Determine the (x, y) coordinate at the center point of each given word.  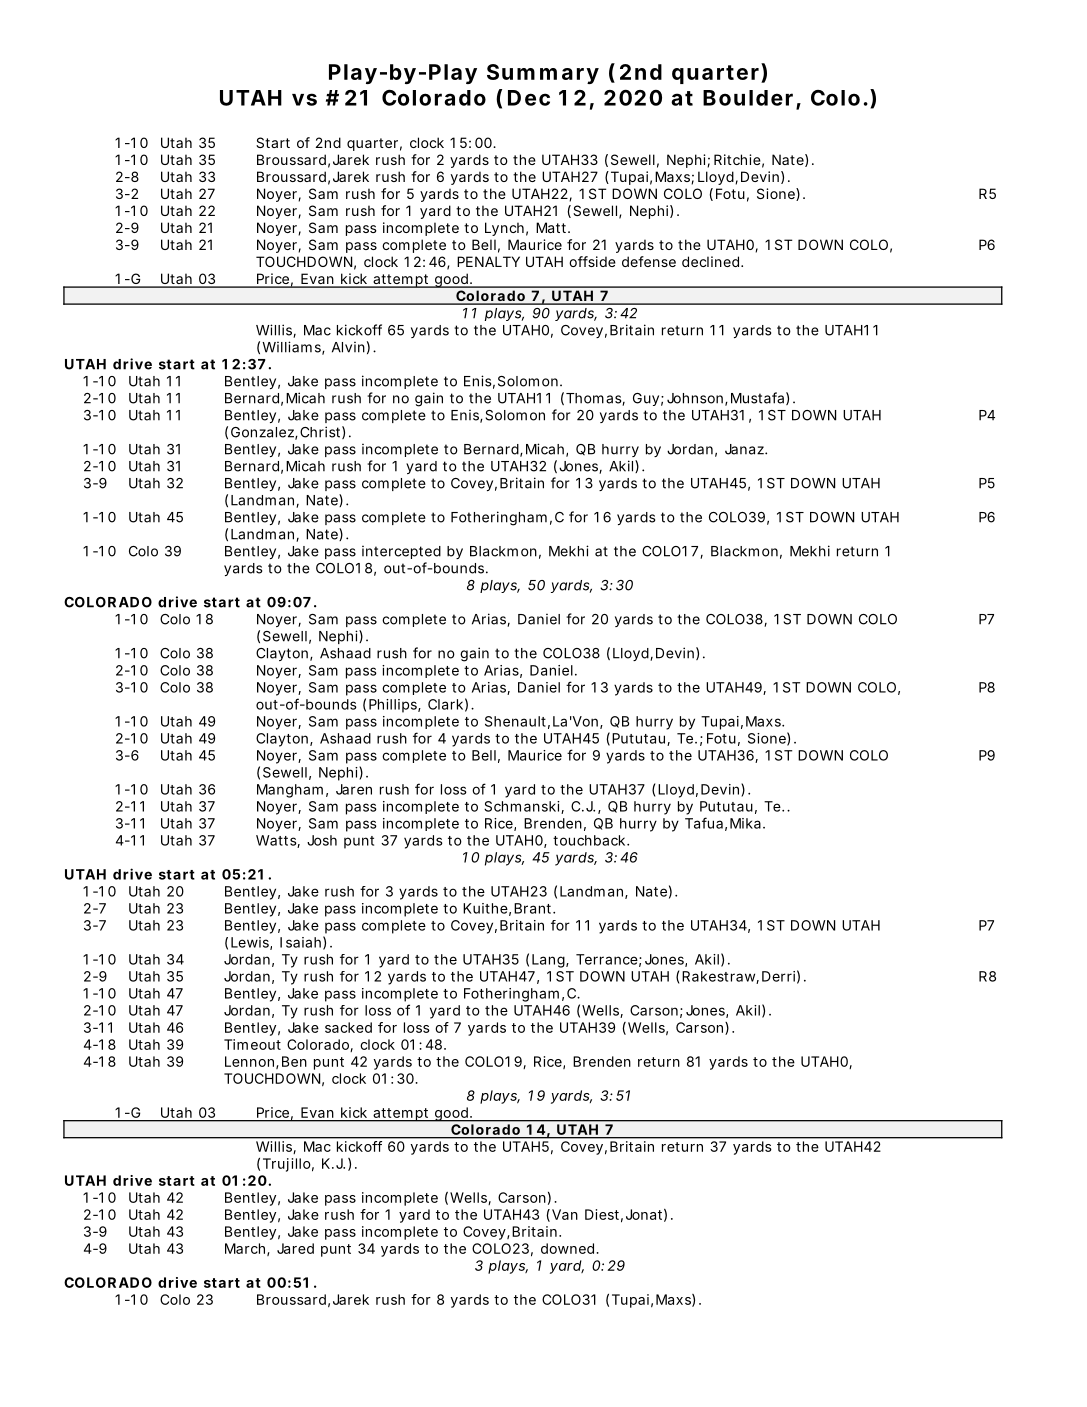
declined (712, 261)
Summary (543, 74)
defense (649, 261)
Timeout (252, 1044)
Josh (322, 840)
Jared (295, 1248)
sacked (348, 1027)
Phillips (395, 706)
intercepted (401, 552)
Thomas (595, 399)
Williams (293, 348)
